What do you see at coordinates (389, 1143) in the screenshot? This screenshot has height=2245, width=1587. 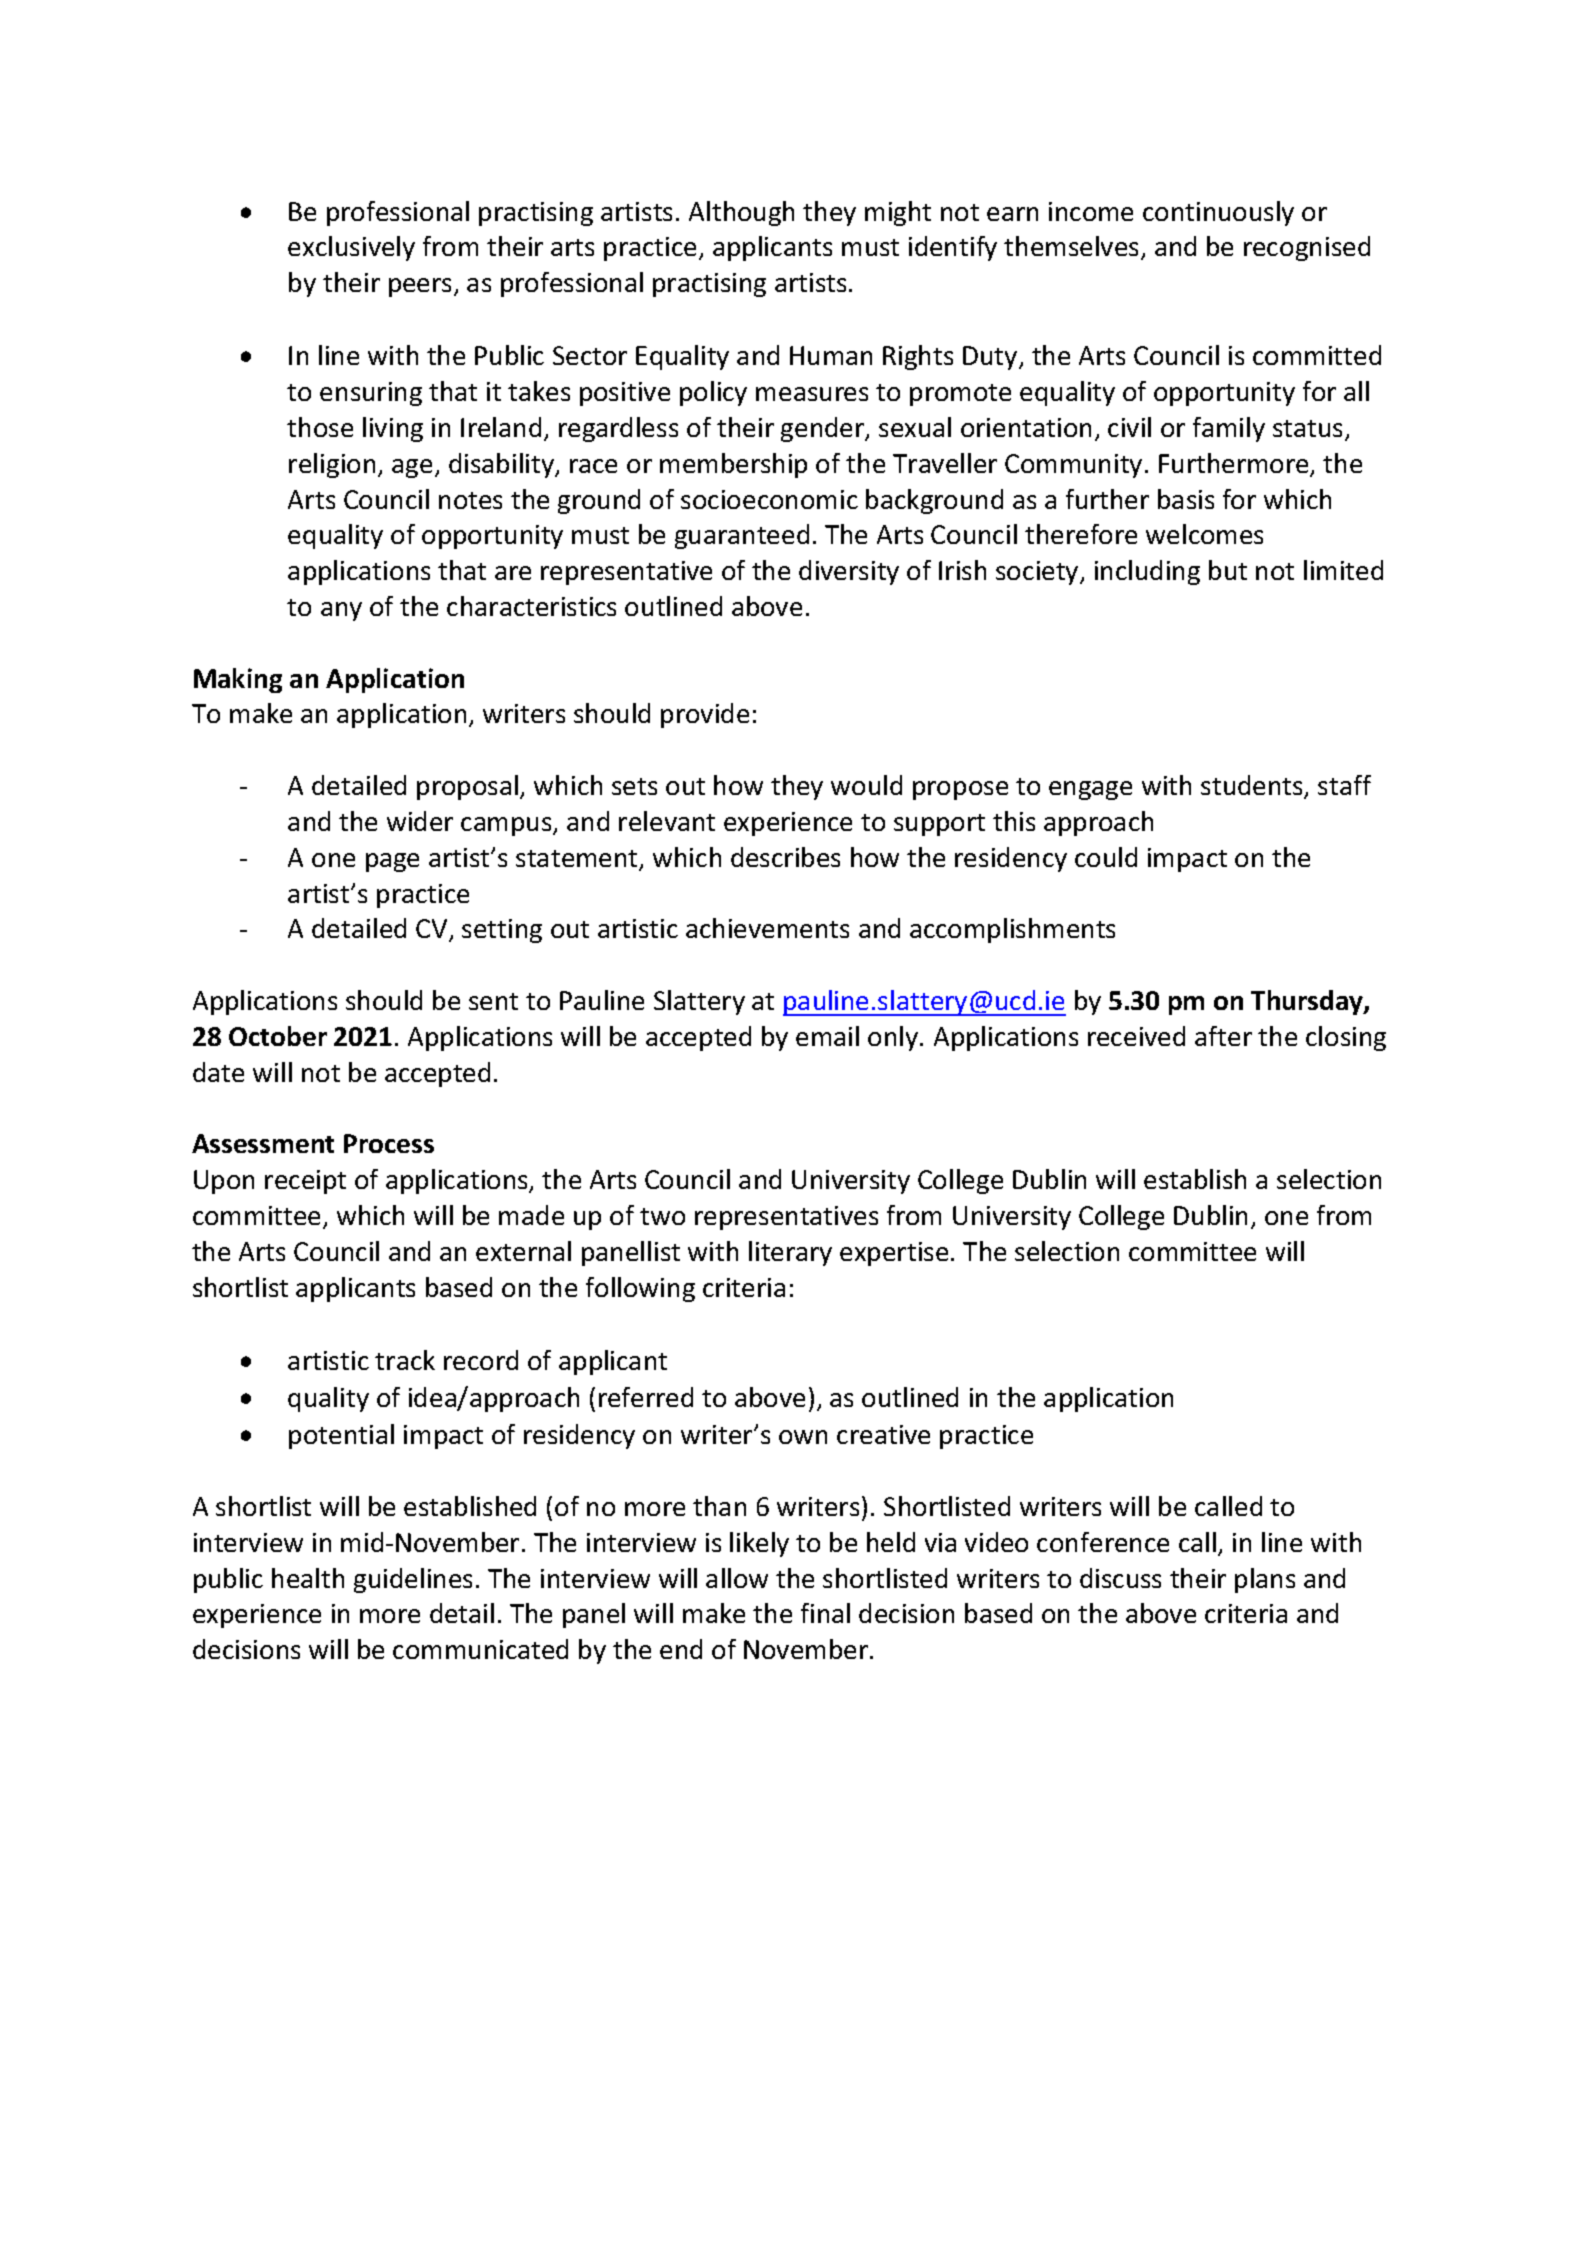 I see `Process` at bounding box center [389, 1143].
